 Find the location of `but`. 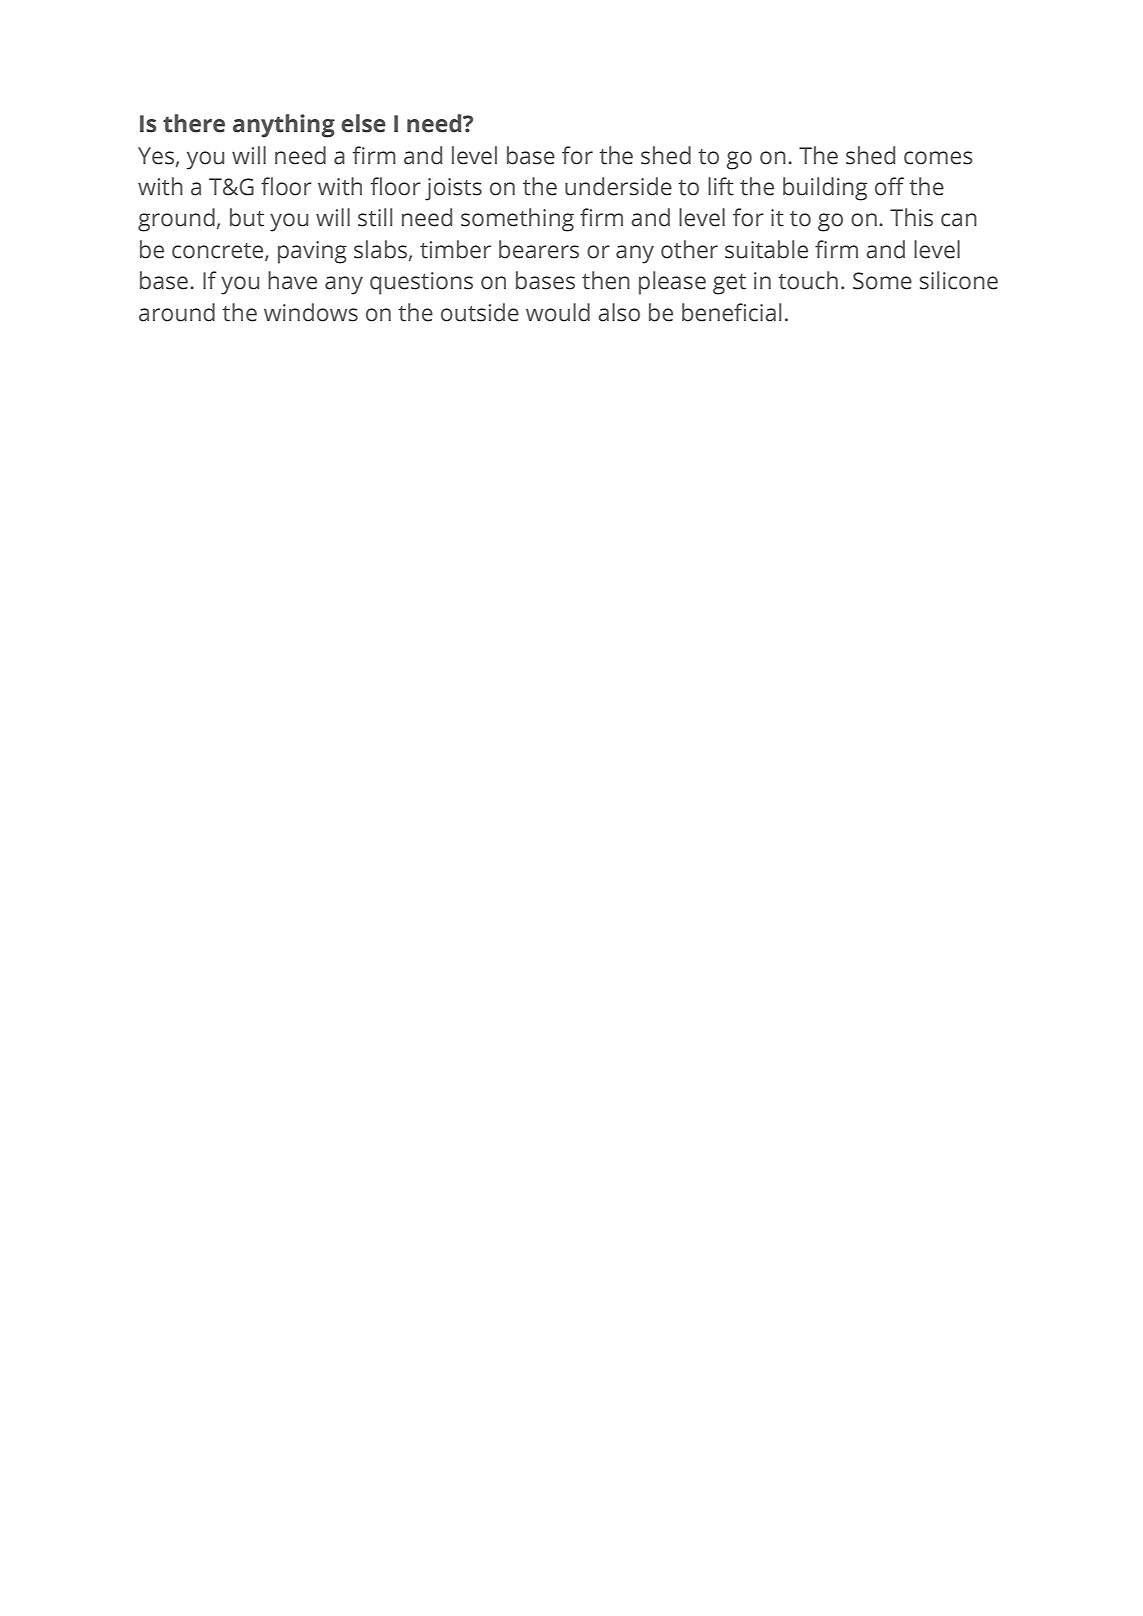

but is located at coordinates (247, 217).
